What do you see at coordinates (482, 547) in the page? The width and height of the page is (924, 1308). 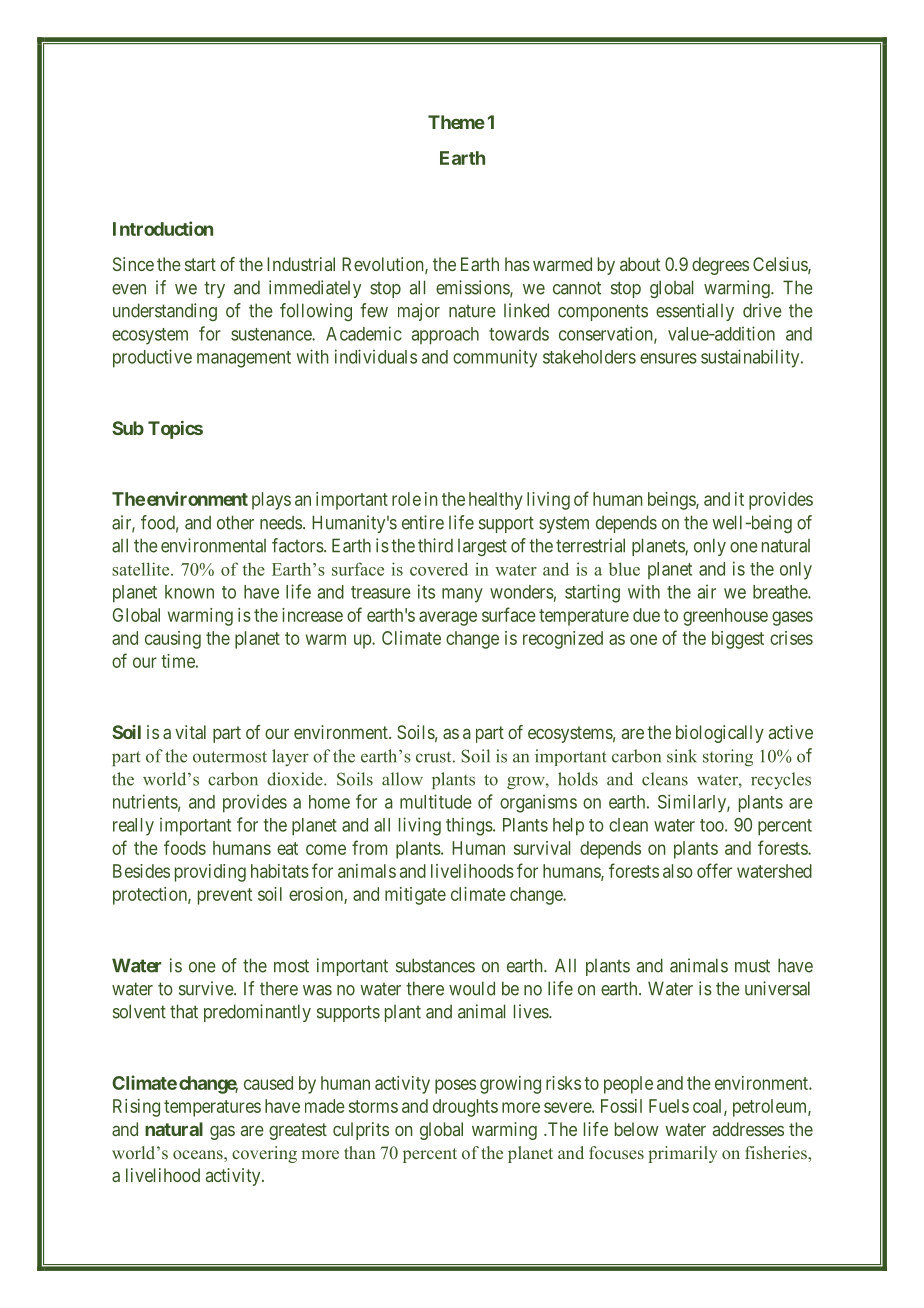 I see `largest` at bounding box center [482, 547].
